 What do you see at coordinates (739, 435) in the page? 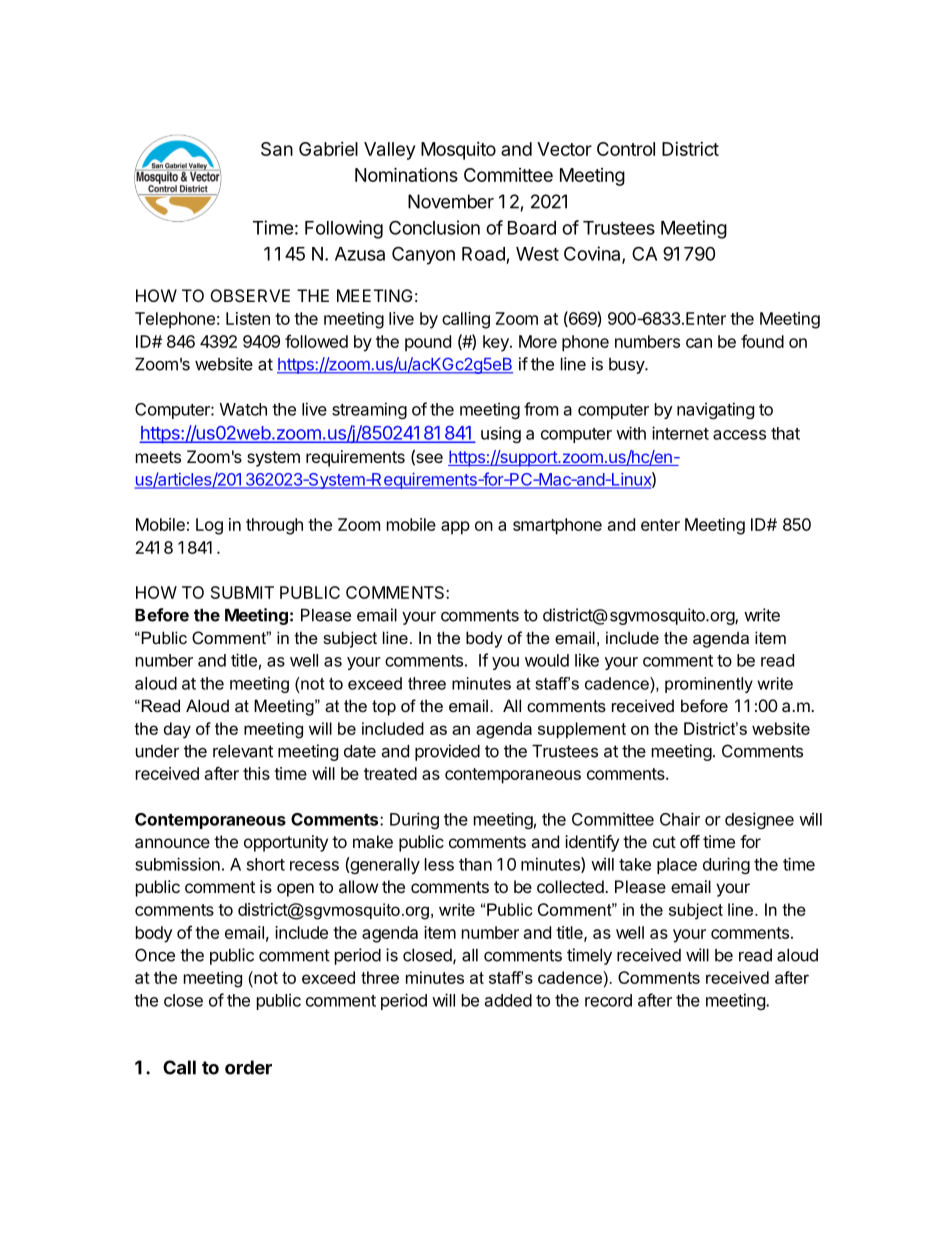
I see `access` at bounding box center [739, 435].
